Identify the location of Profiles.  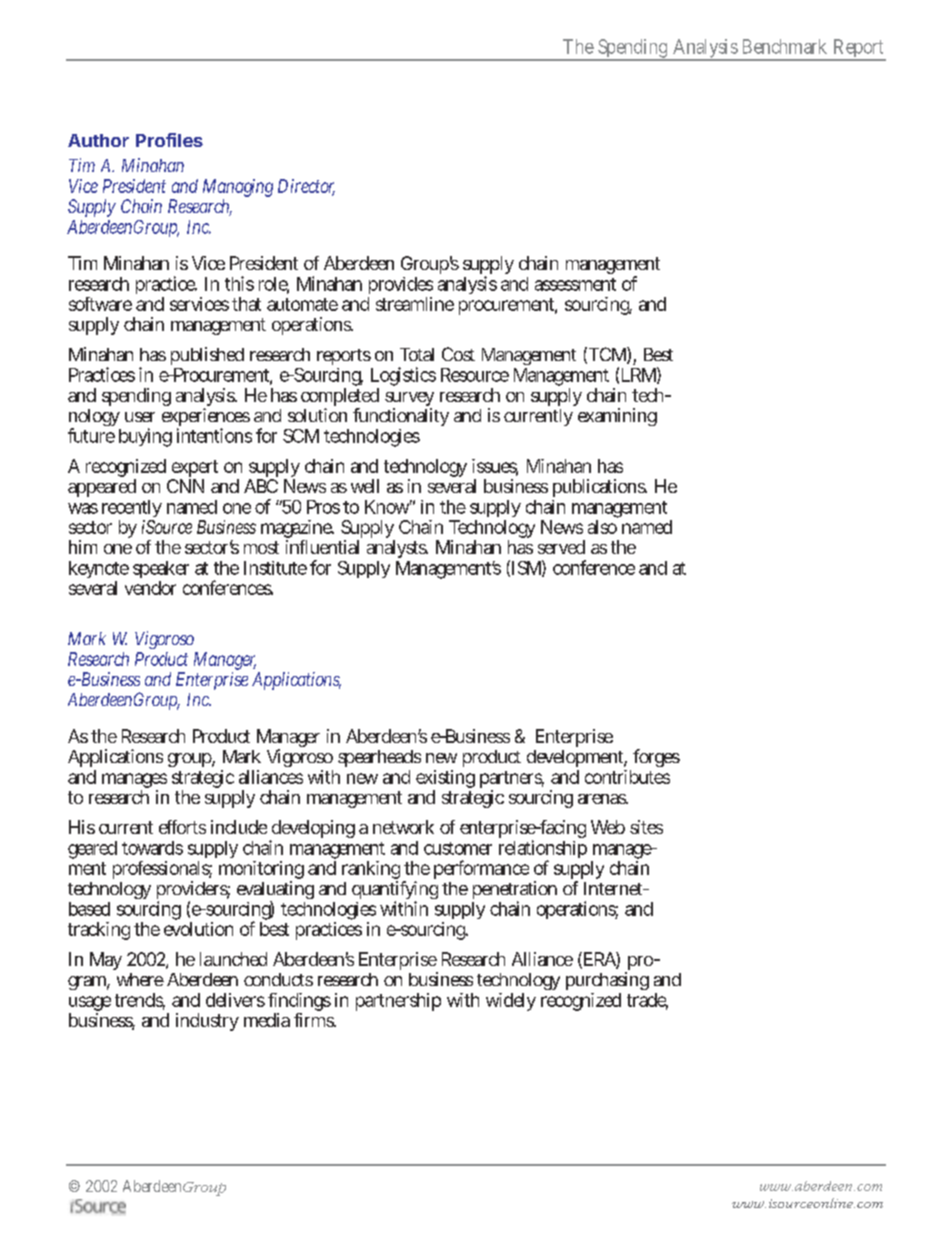
(169, 140).
